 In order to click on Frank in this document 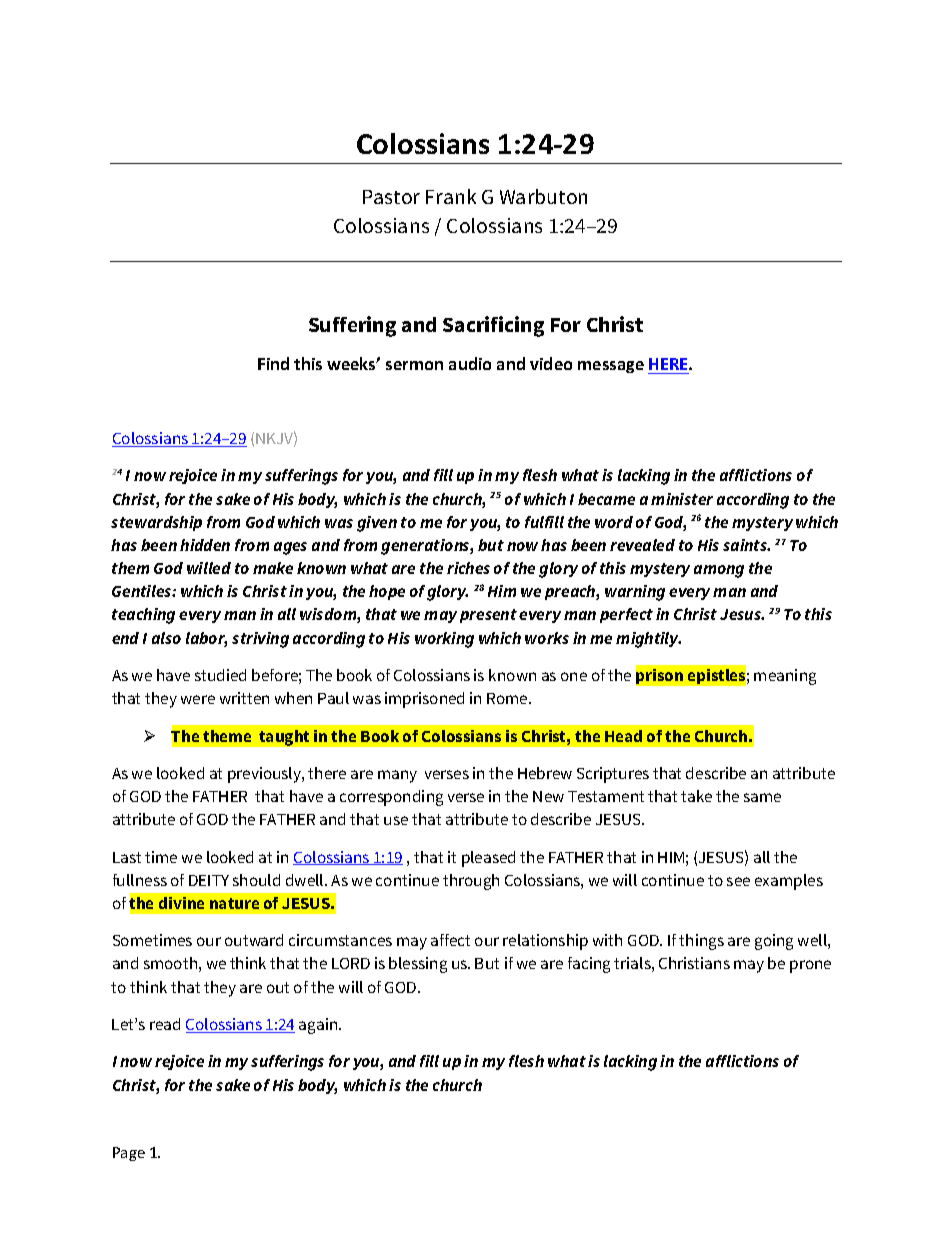, I will do `click(451, 196)`.
